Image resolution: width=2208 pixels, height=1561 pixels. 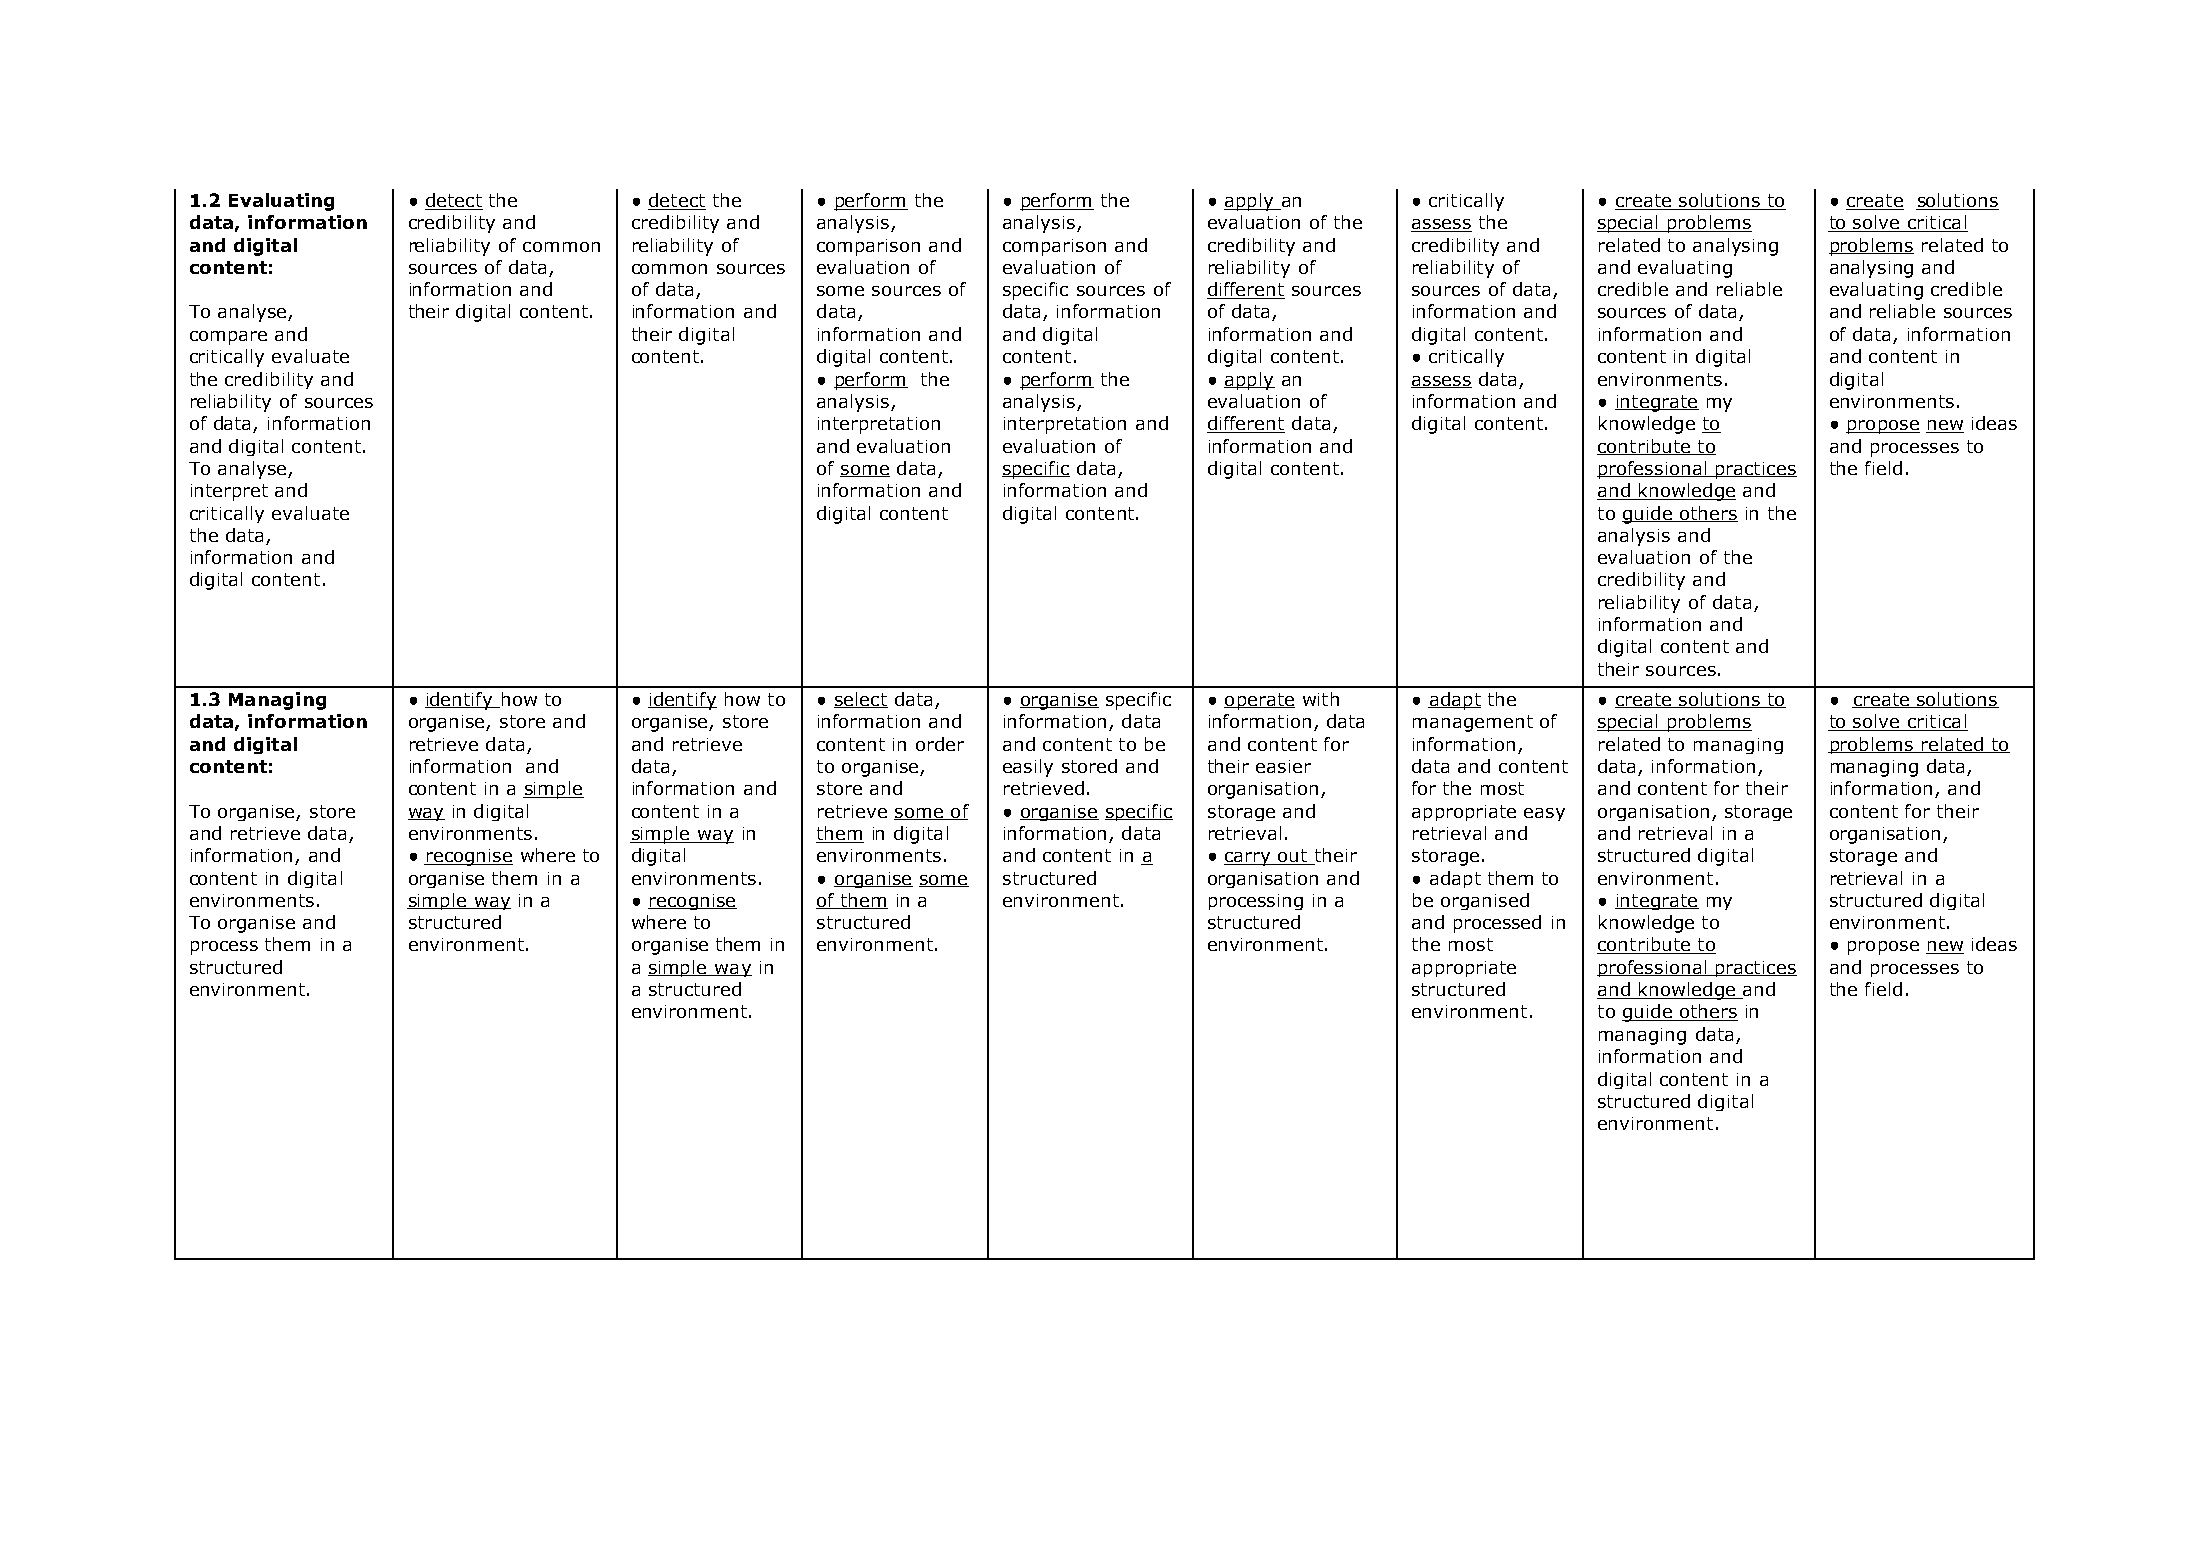 I want to click on compare, so click(x=228, y=338).
